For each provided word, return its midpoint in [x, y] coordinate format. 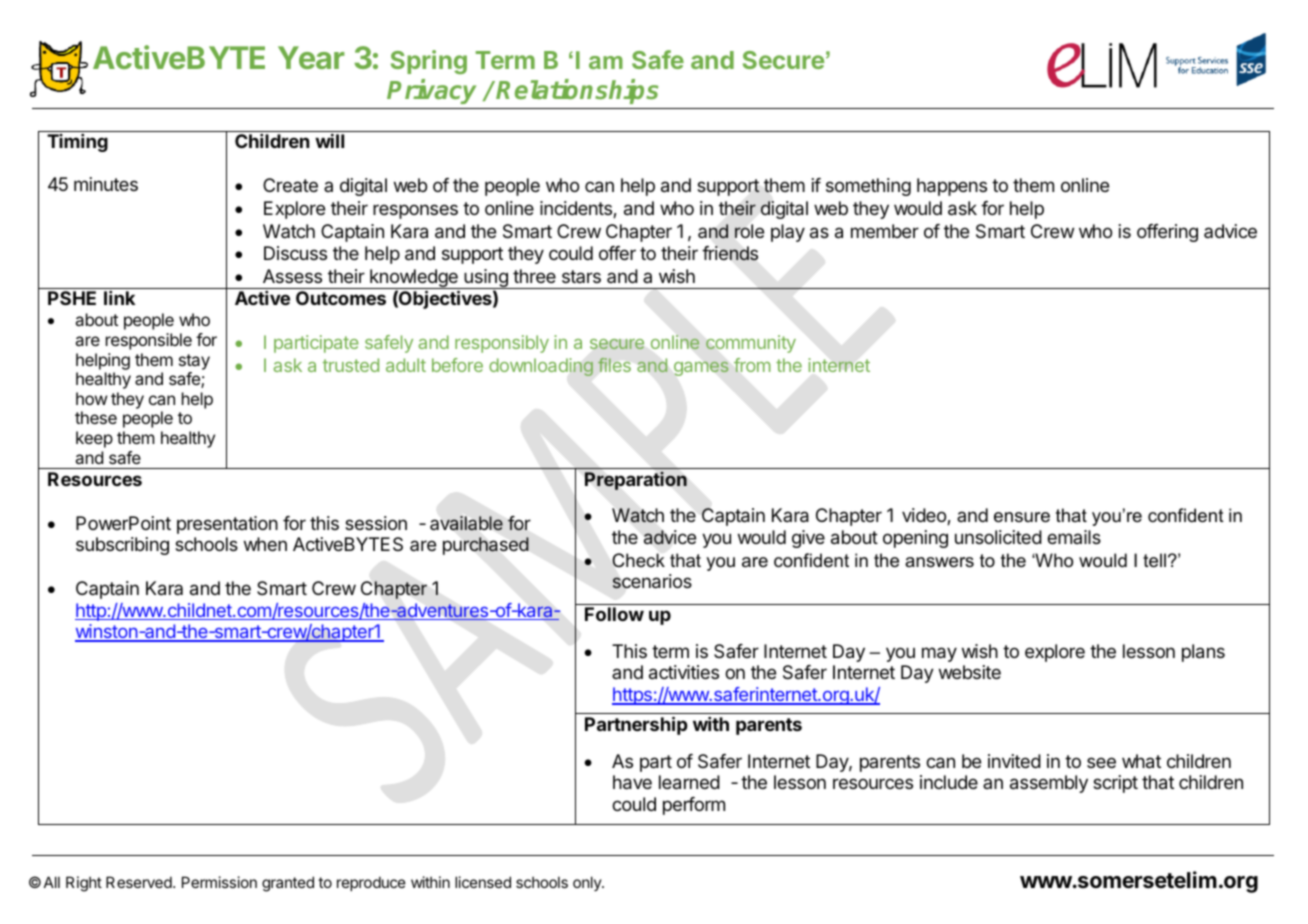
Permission [219, 882]
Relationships [577, 91]
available [466, 523]
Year [311, 57]
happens [952, 187]
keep [94, 439]
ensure [1022, 517]
